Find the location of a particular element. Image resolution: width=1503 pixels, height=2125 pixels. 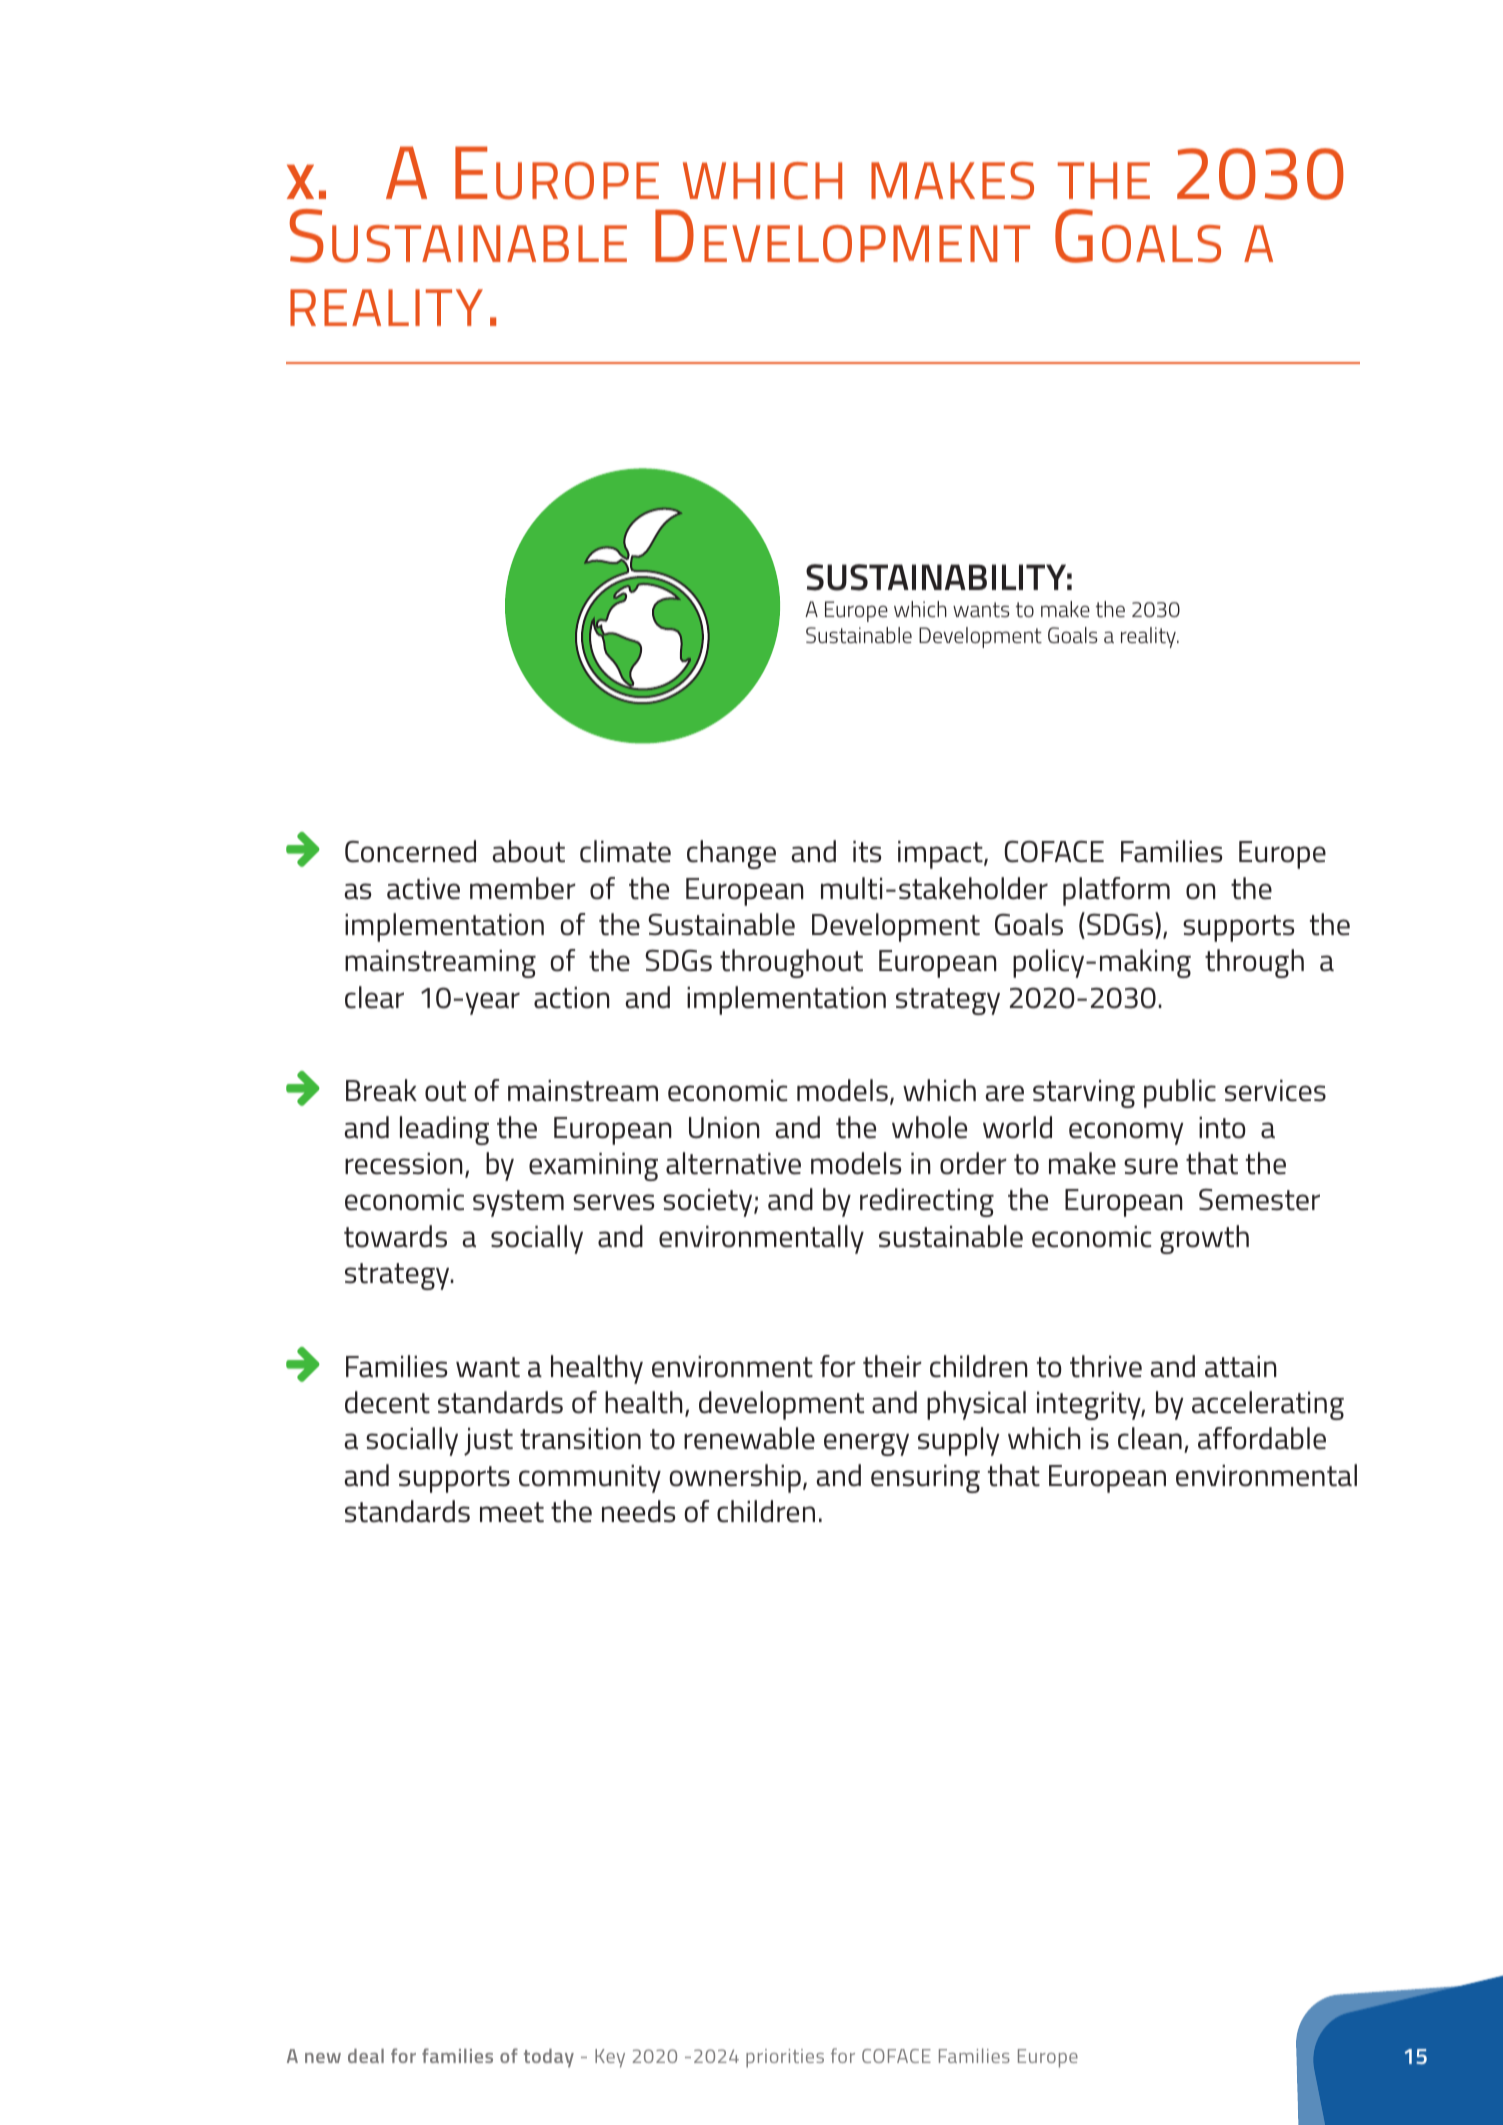

public is located at coordinates (1180, 1093).
